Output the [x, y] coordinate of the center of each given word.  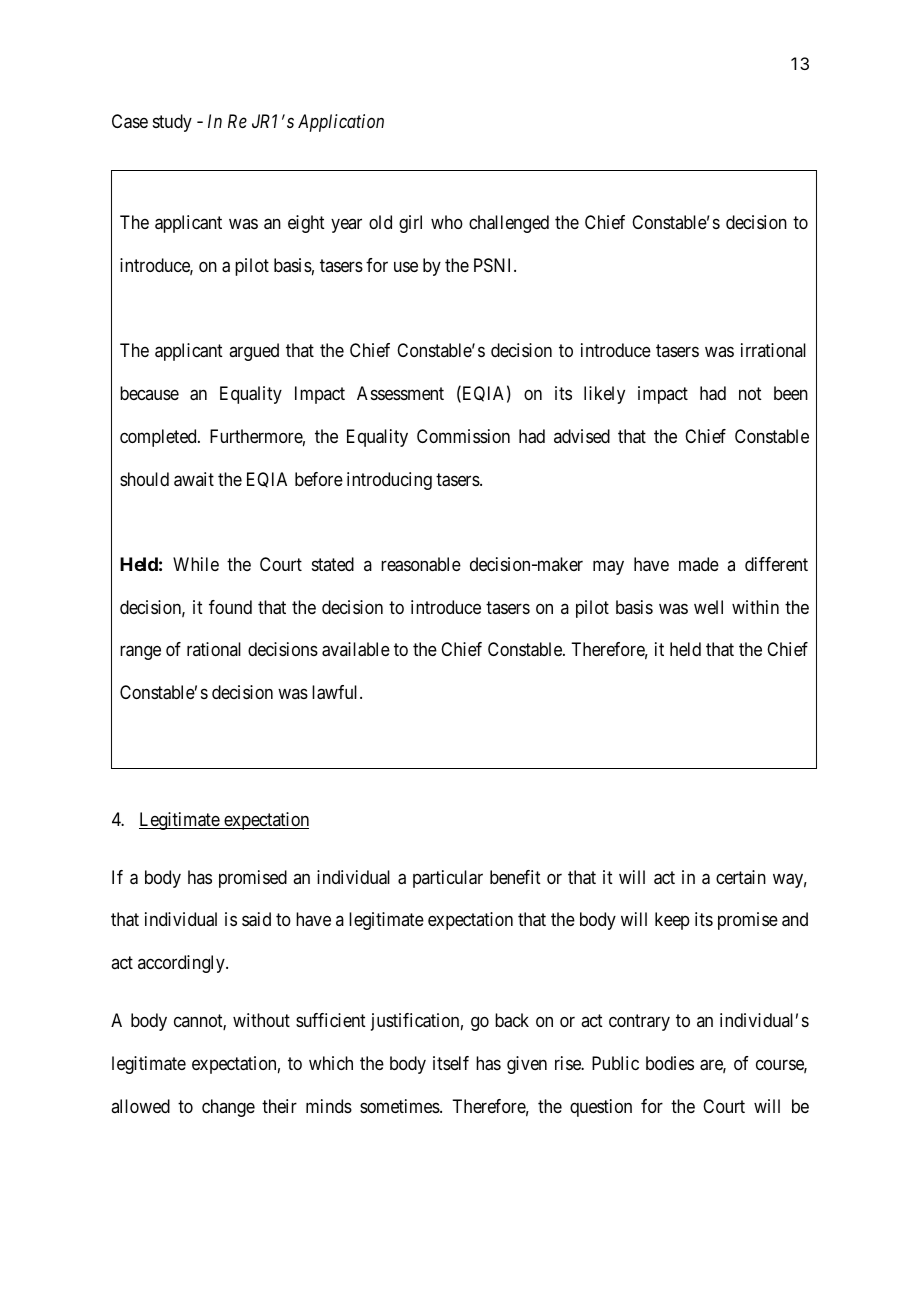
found [230, 607]
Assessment [400, 393]
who [447, 222]
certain [741, 877]
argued [254, 352]
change [228, 1108]
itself [451, 1063]
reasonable [421, 564]
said [256, 919]
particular [448, 879]
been [791, 393]
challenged [509, 224]
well [708, 607]
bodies [670, 1063]
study [172, 123]
